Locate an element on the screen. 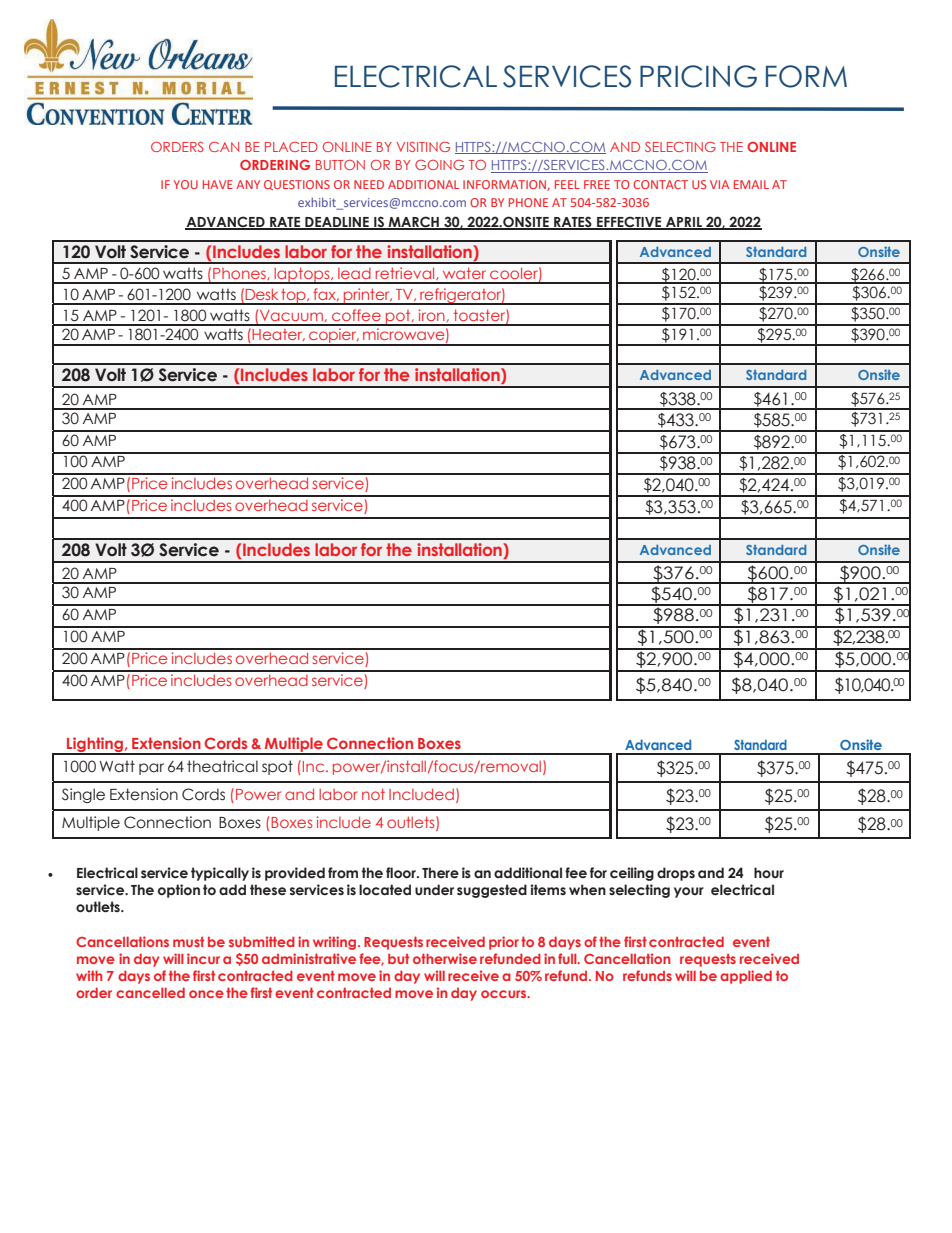 The height and width of the screenshot is (1233, 952). FORM is located at coordinates (806, 76).
